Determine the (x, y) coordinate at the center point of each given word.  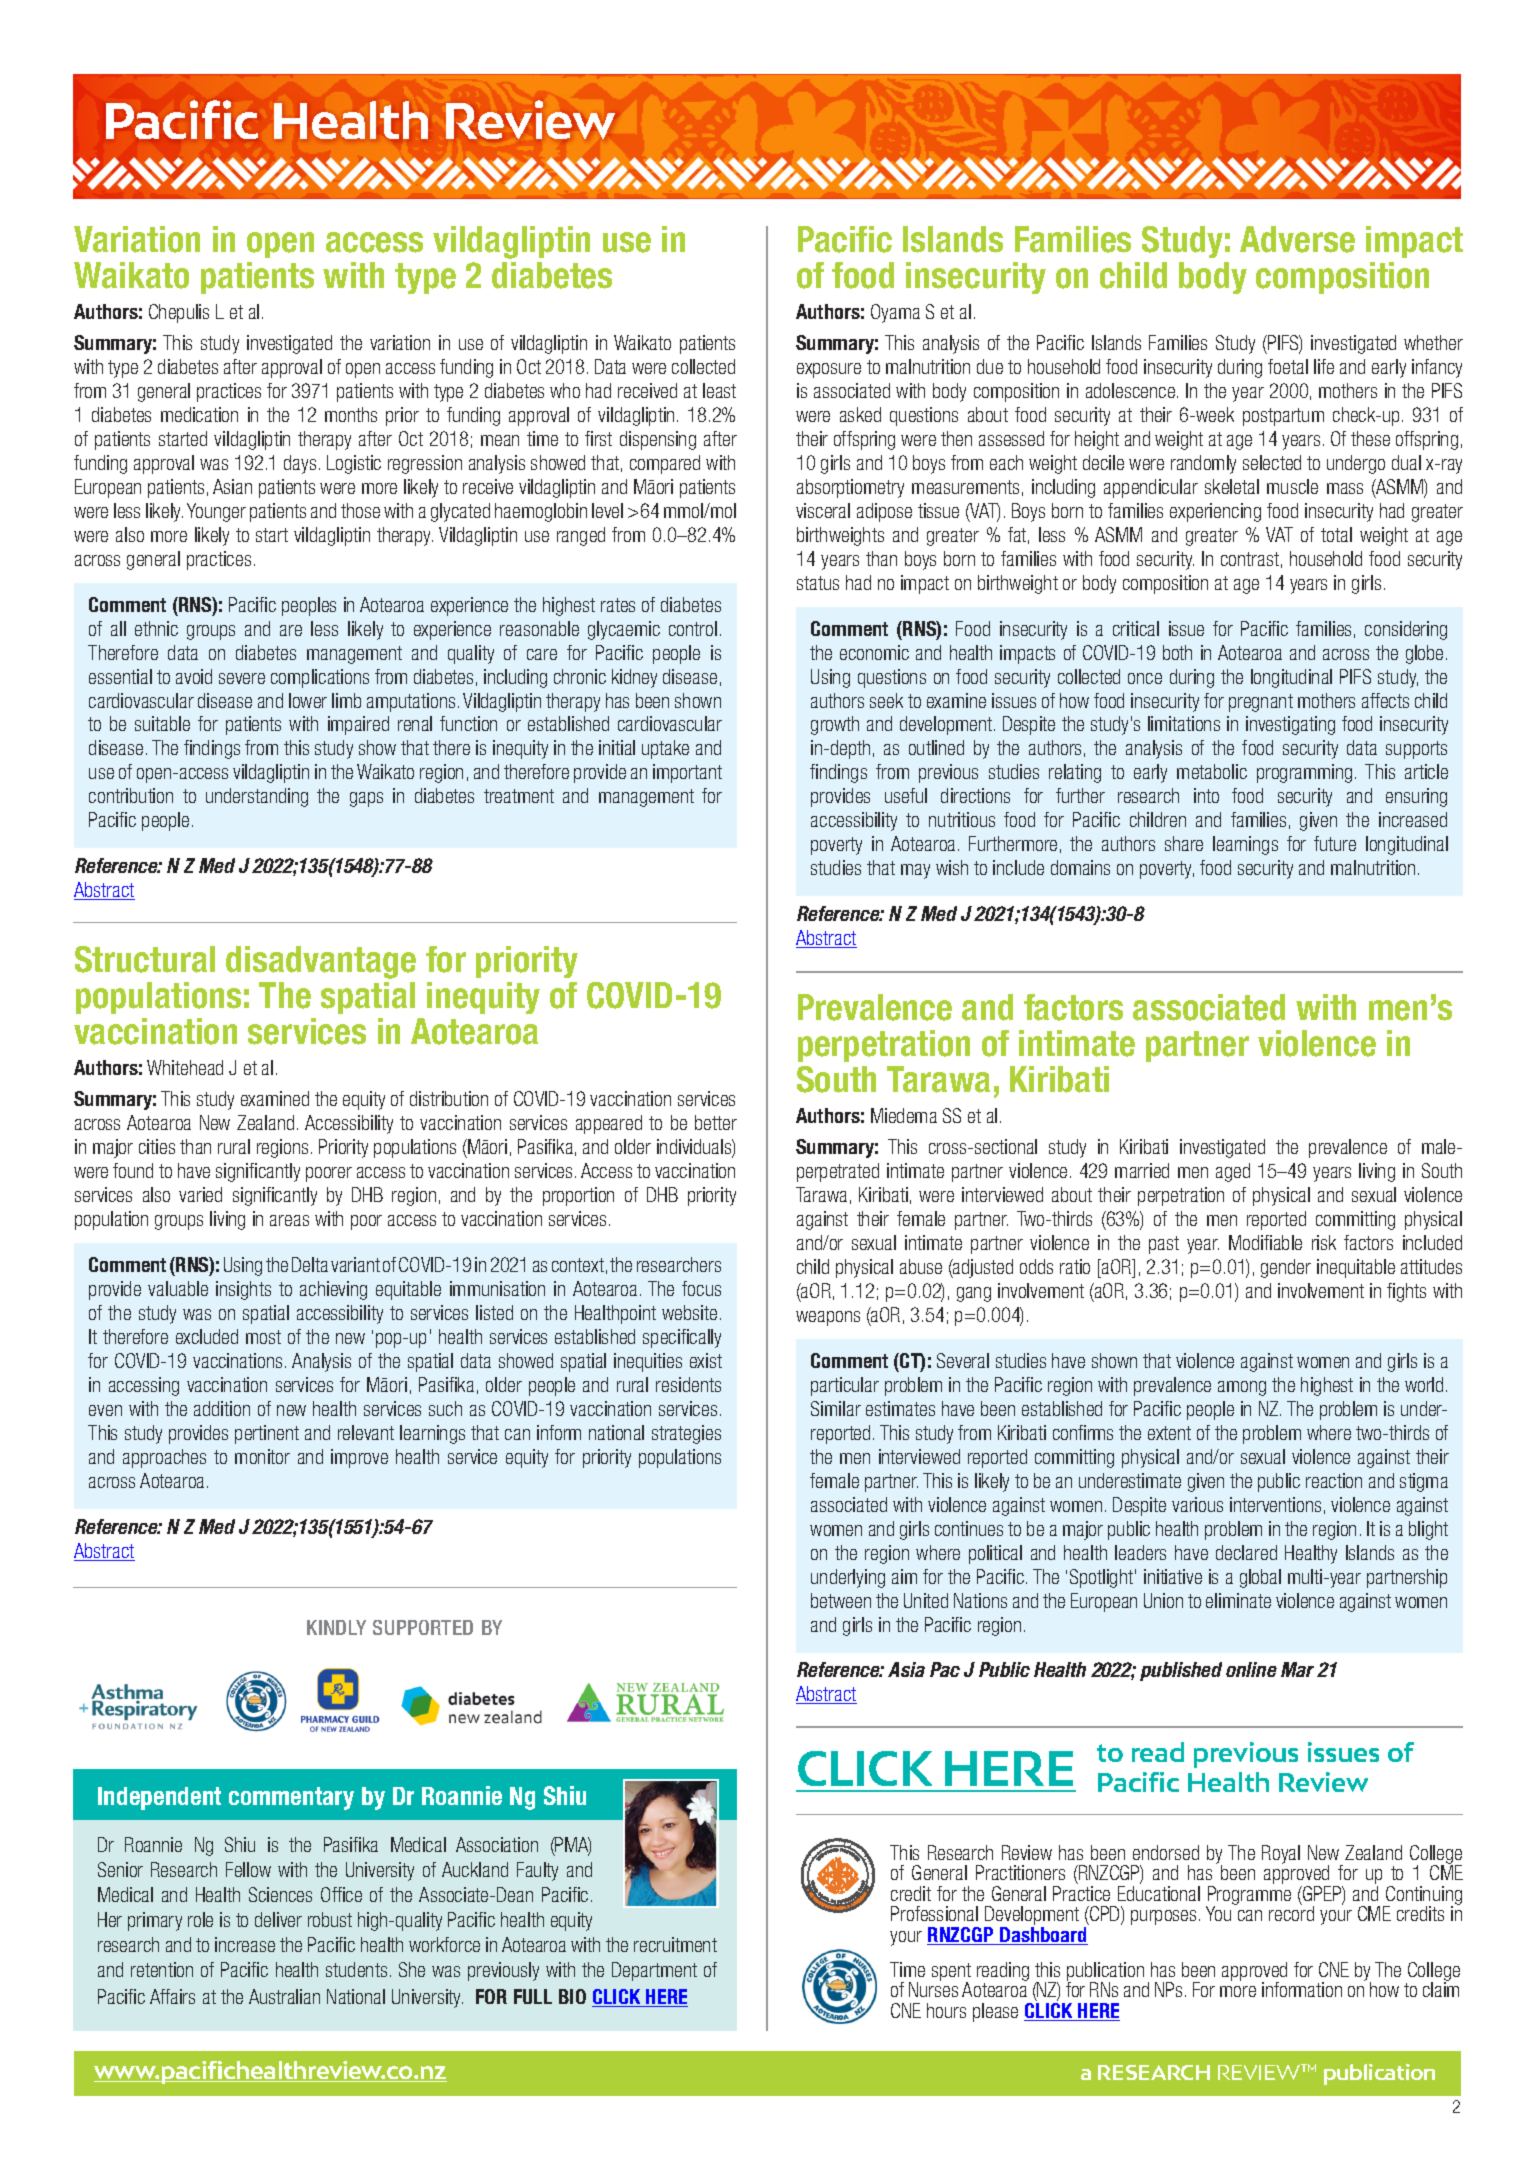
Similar (836, 1408)
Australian (284, 1996)
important (687, 773)
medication (199, 414)
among (1242, 1388)
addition (222, 1408)
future (1335, 843)
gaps (366, 799)
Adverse (1297, 239)
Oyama (895, 313)
